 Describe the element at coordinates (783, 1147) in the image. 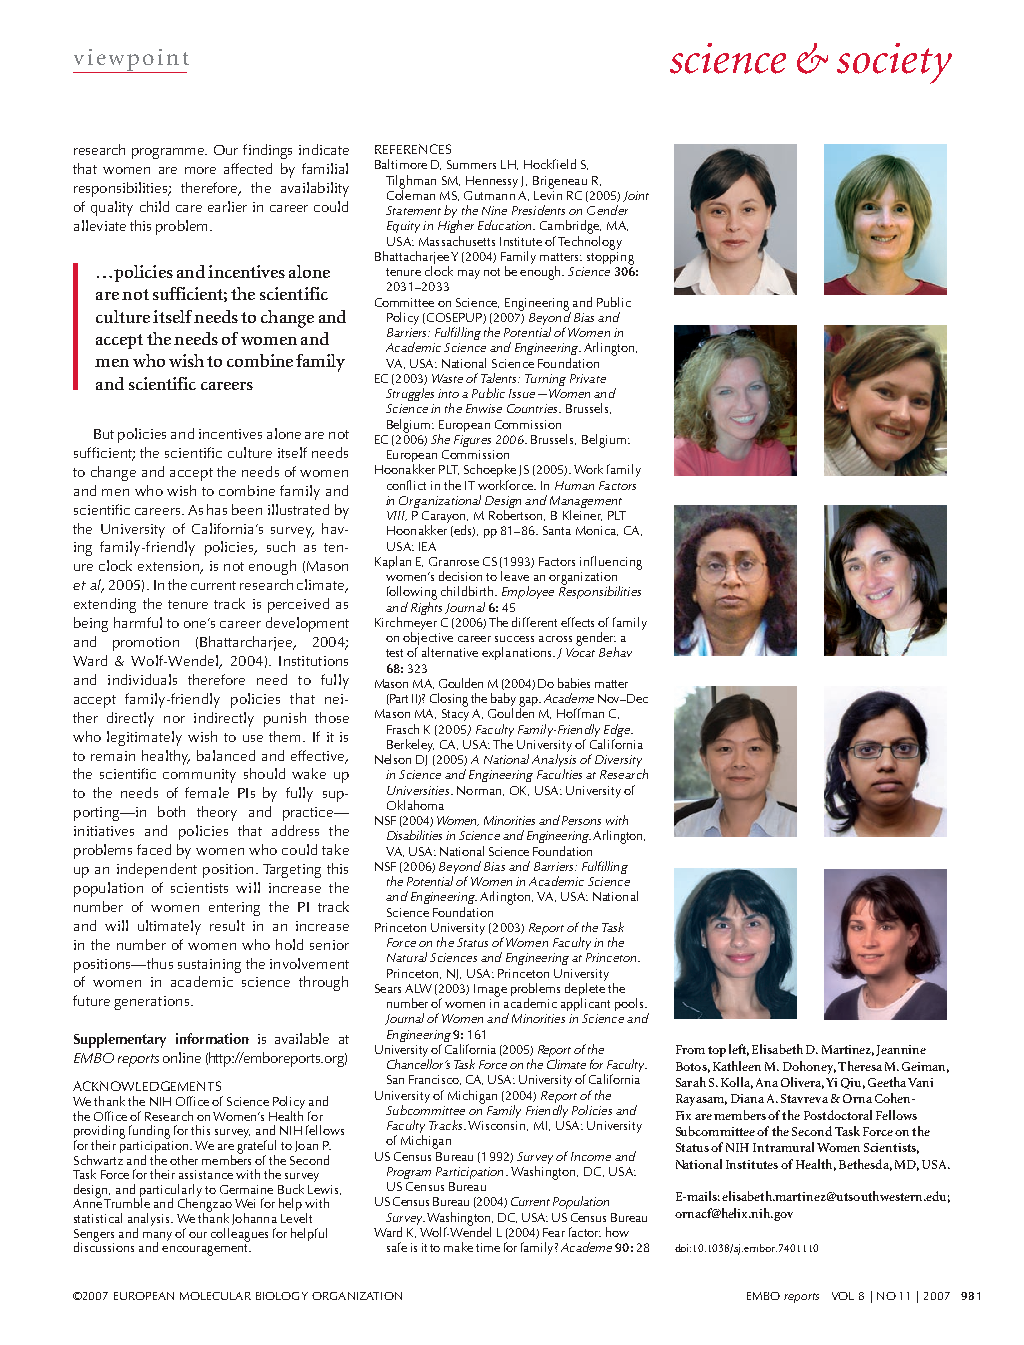

I see `Intramural` at that location.
